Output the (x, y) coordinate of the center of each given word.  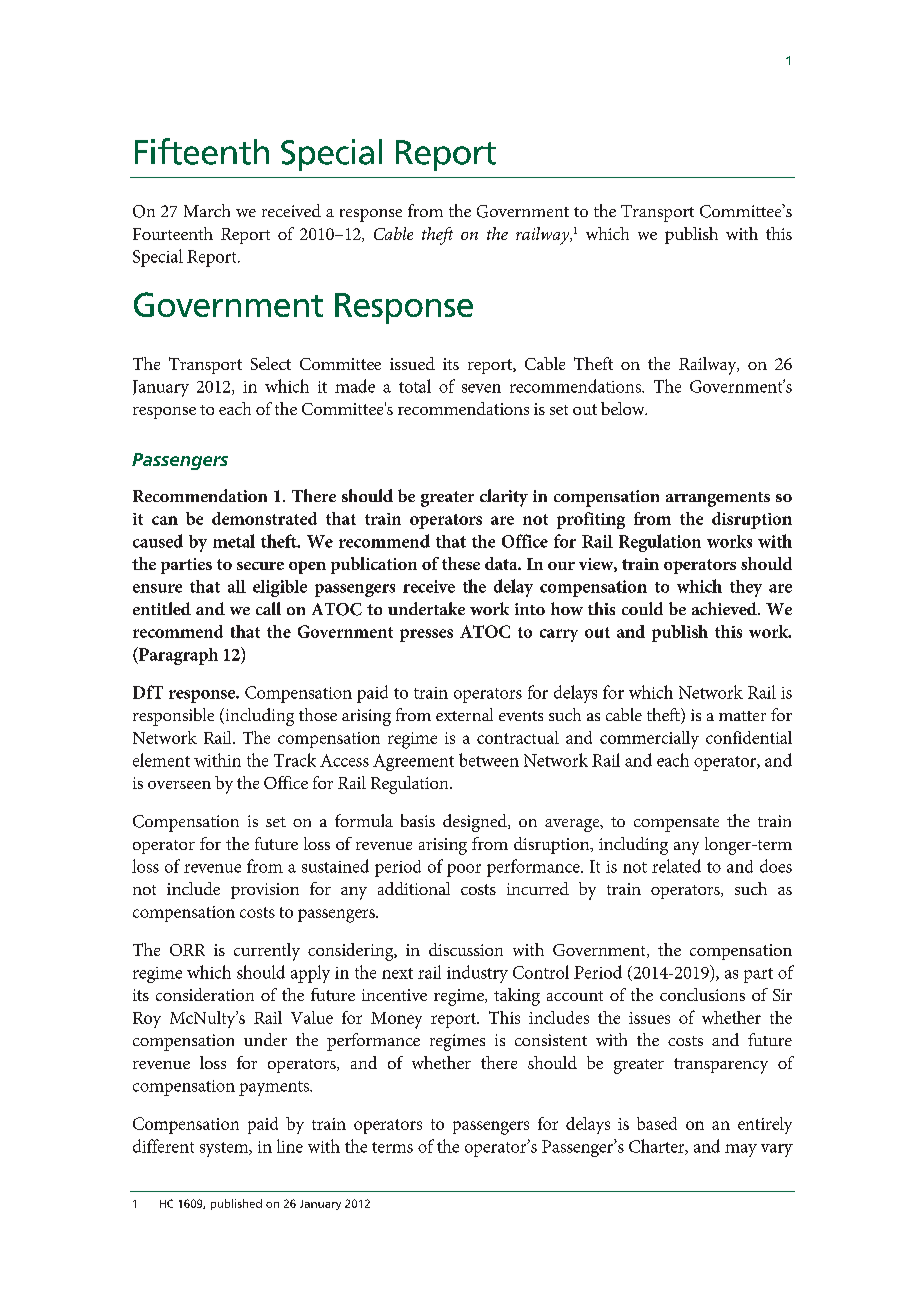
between (489, 760)
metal (234, 541)
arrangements (718, 499)
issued (412, 363)
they (746, 588)
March (207, 210)
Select (271, 363)
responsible (173, 717)
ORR (187, 950)
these (461, 563)
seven (481, 388)
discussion (466, 949)
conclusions (702, 994)
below (624, 408)
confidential (749, 737)
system (225, 1149)
